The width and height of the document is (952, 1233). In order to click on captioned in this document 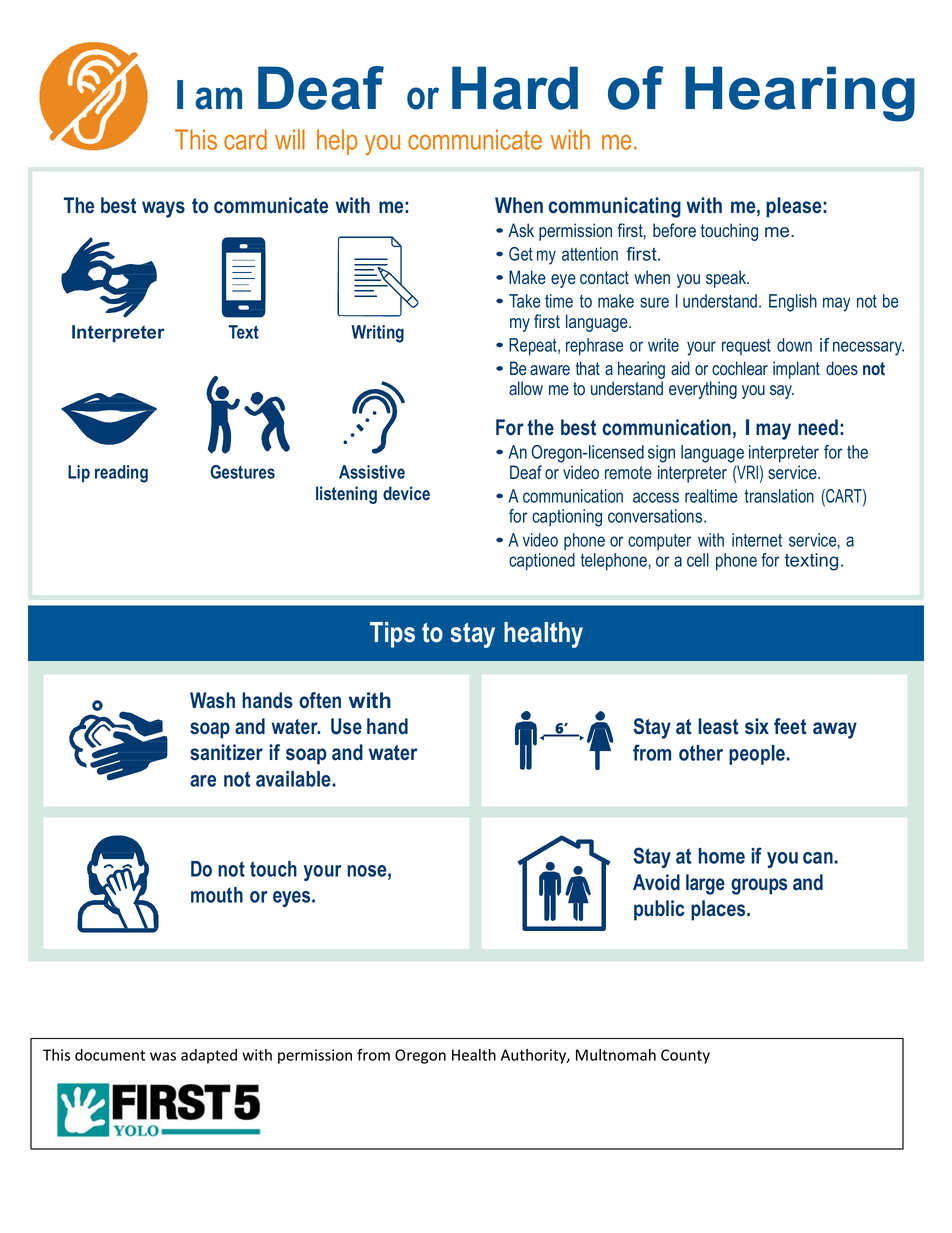, I will do `click(542, 562)`.
